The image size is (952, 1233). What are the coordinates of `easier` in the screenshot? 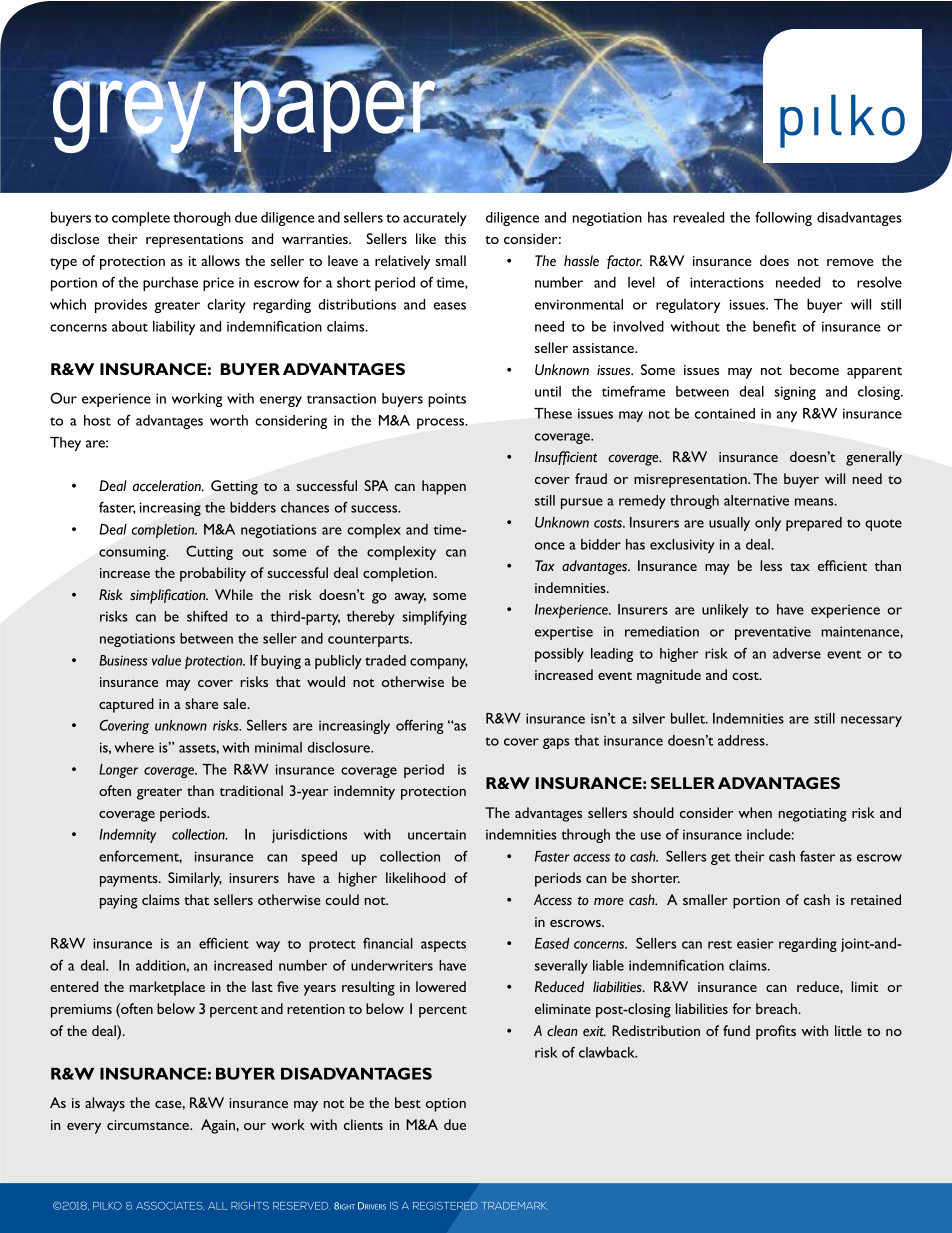 It's located at (755, 943).
